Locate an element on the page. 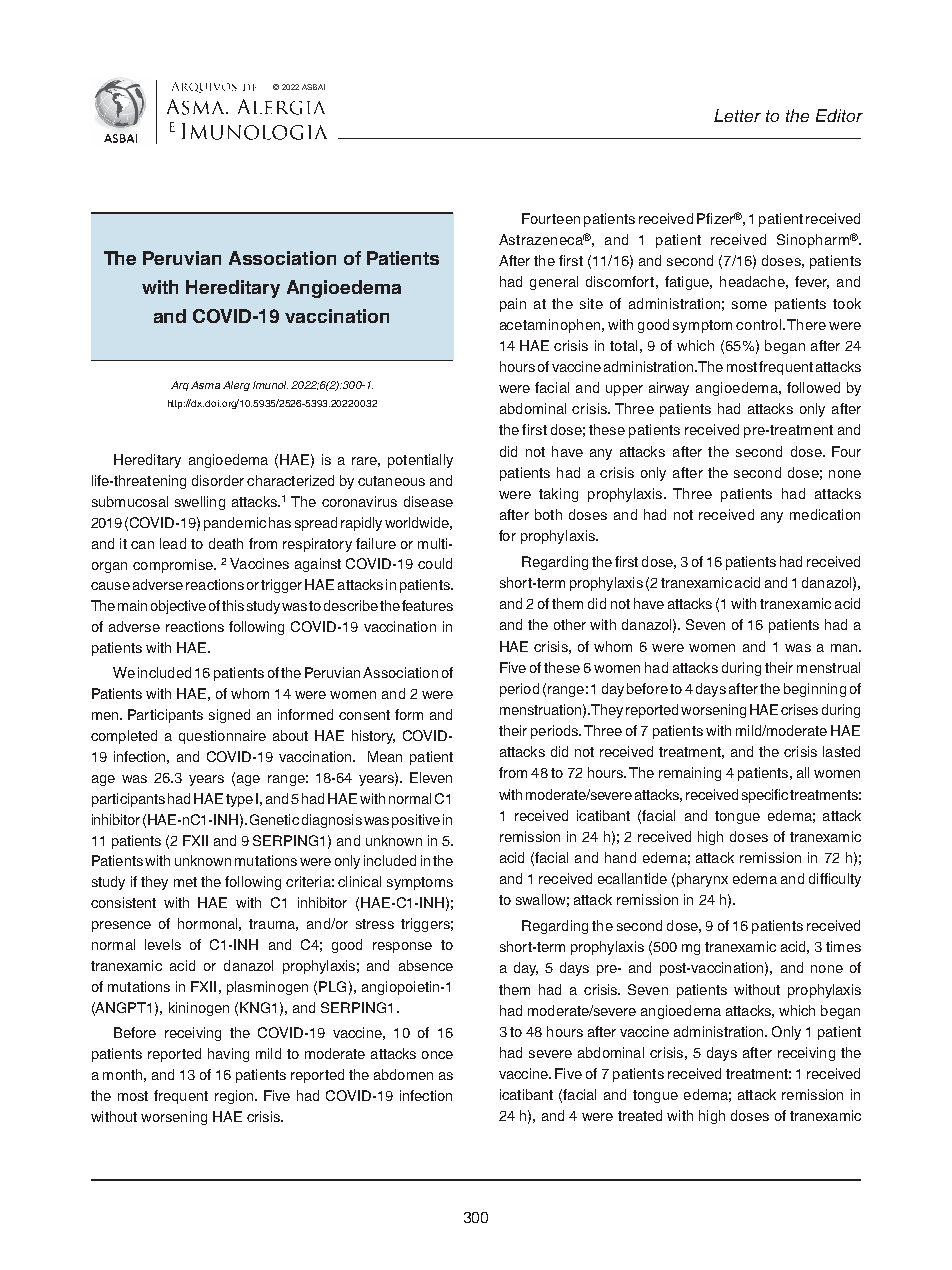  features is located at coordinates (427, 605).
